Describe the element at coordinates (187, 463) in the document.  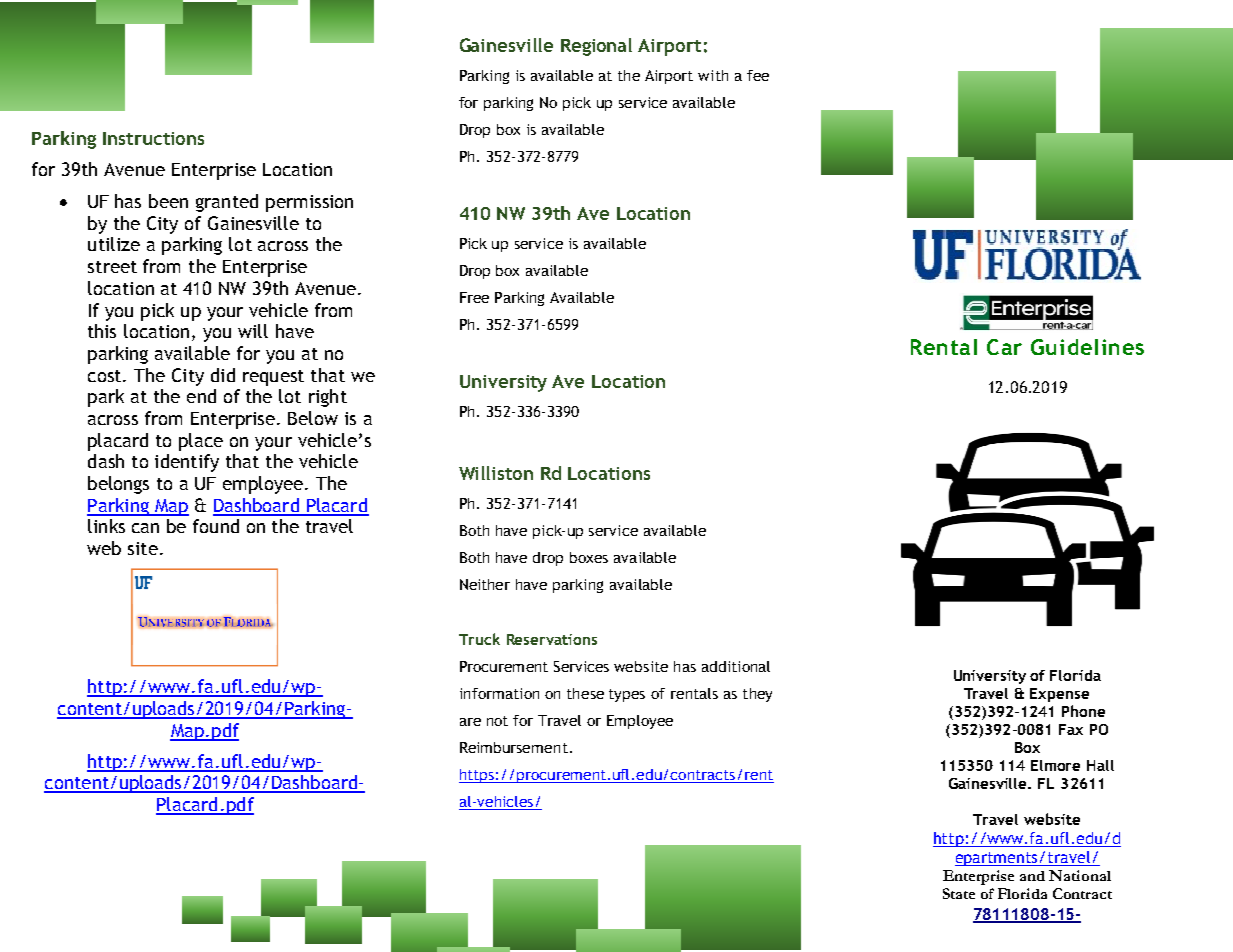
I see `identify` at that location.
